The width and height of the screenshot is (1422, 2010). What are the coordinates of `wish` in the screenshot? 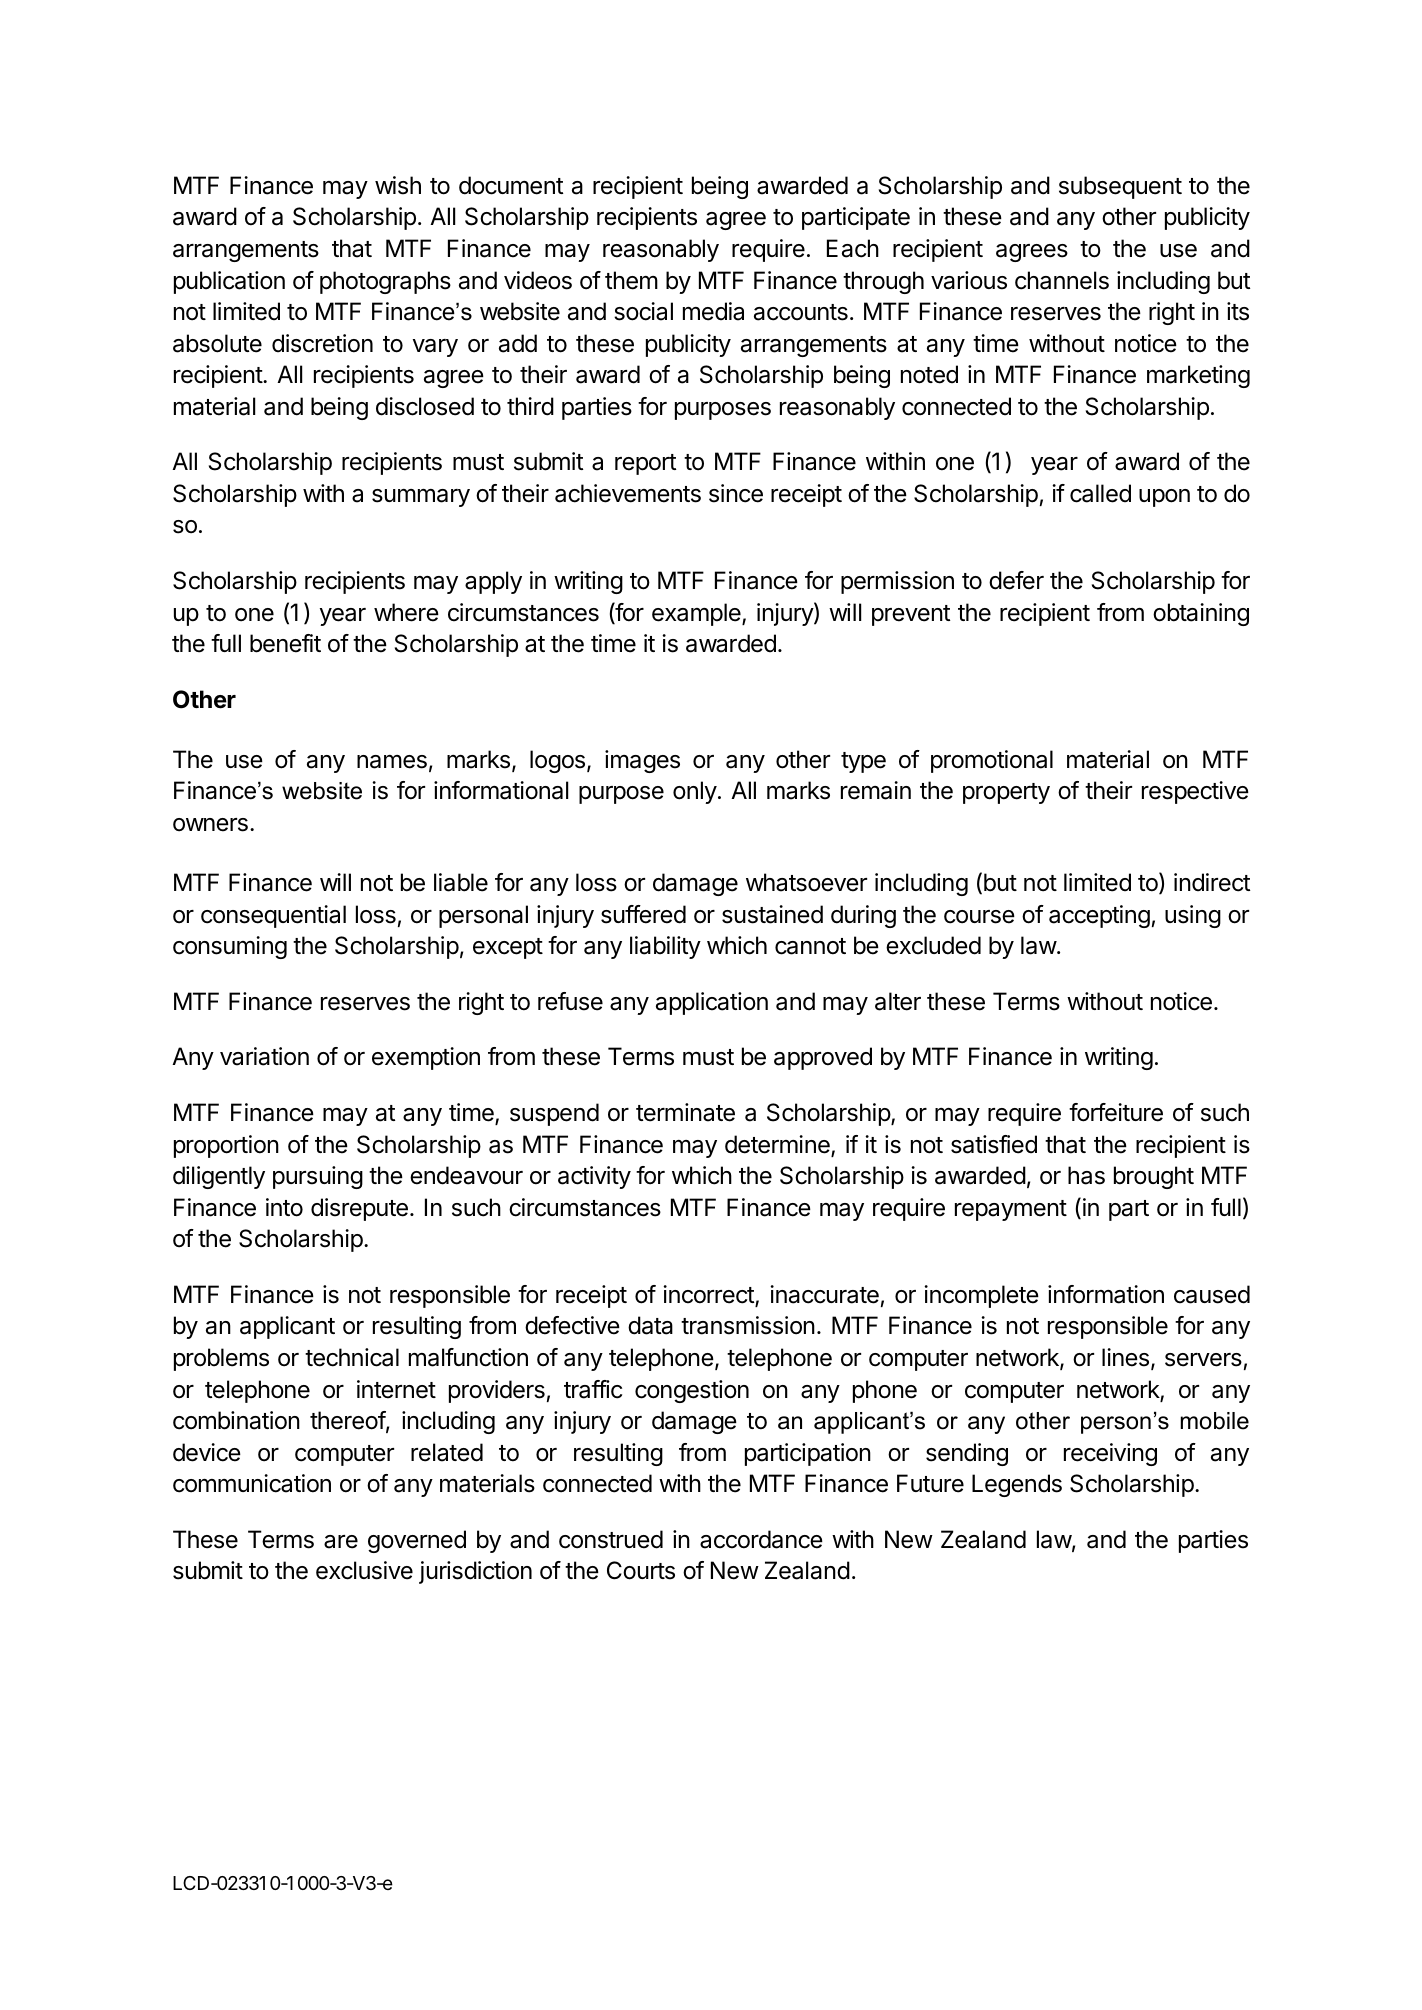 It's located at (398, 185).
